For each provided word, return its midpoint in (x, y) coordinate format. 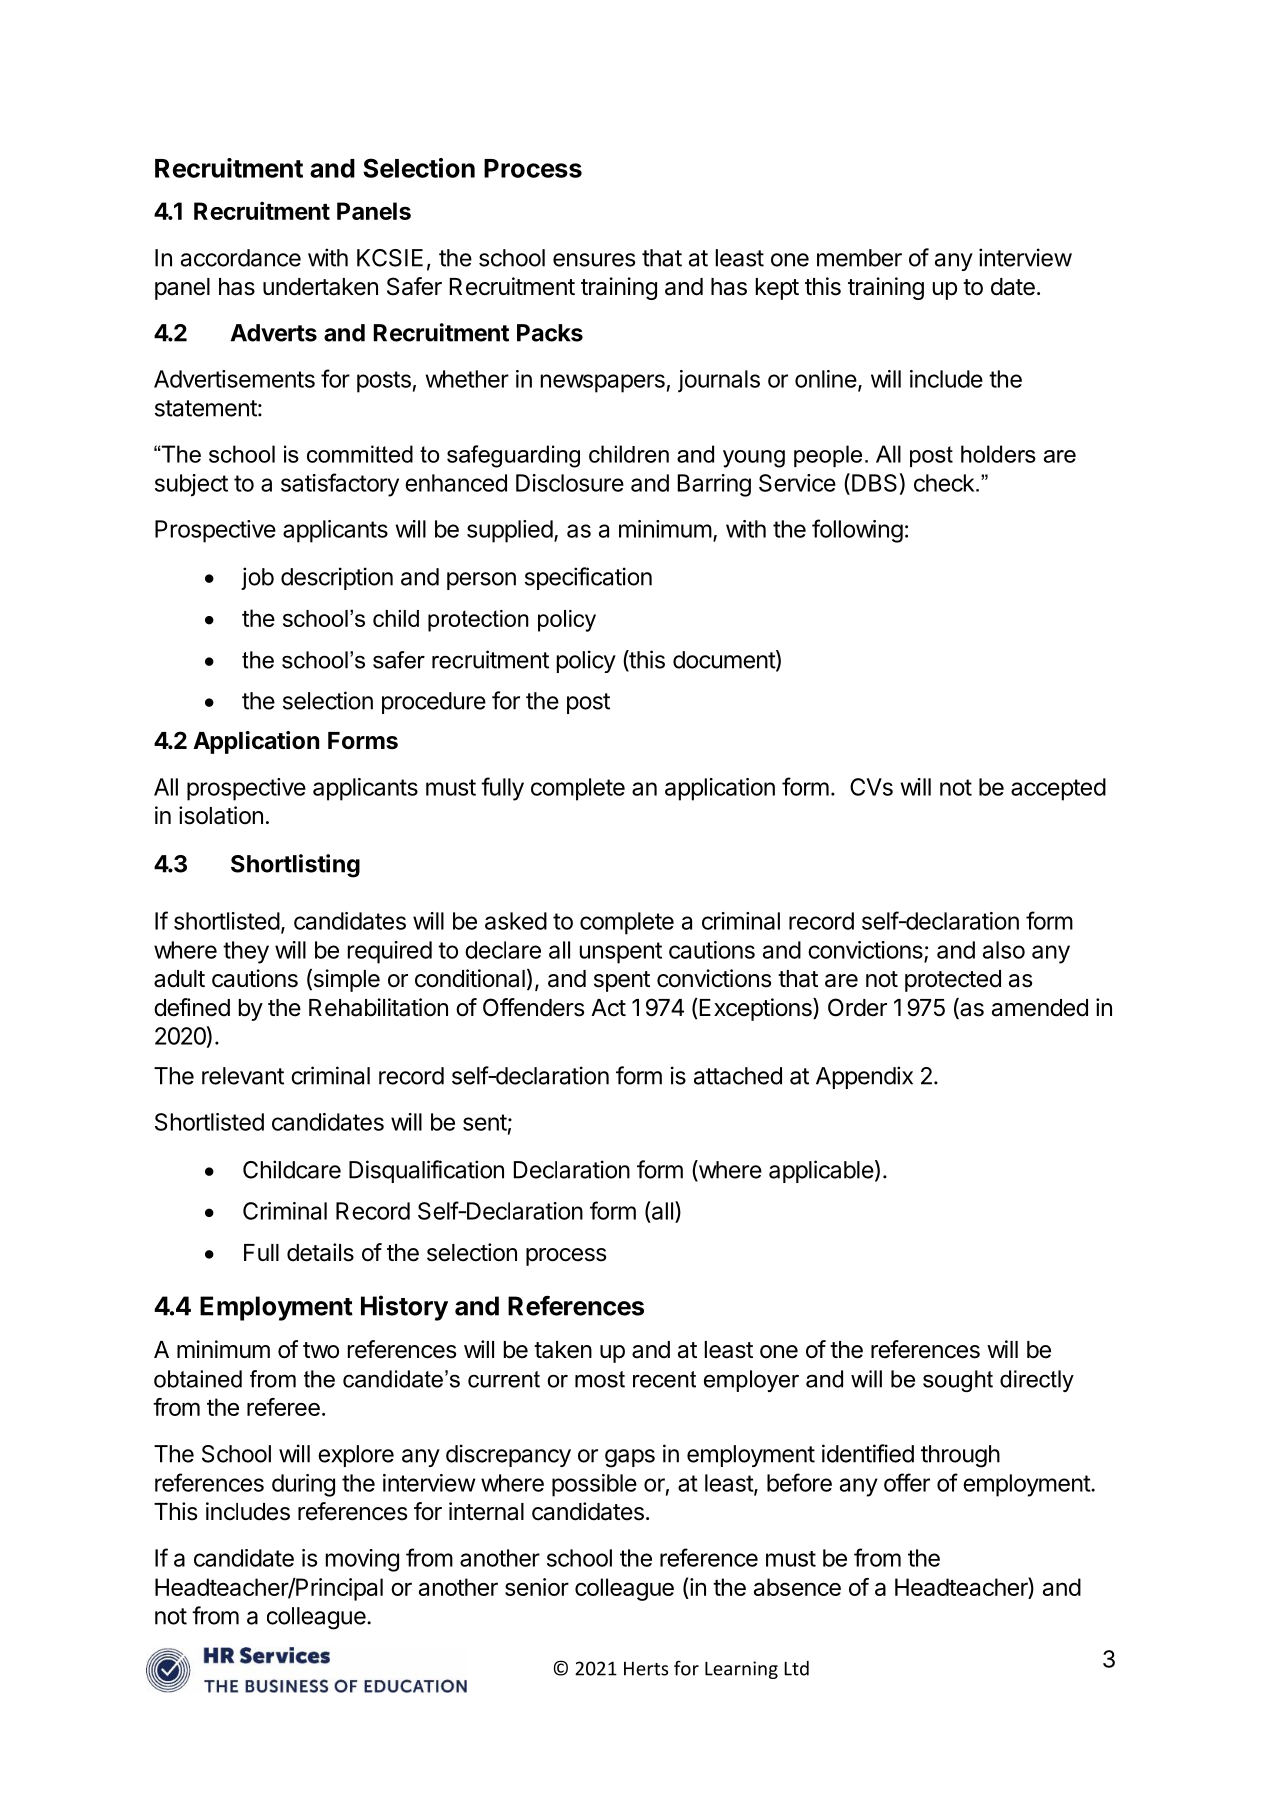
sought (958, 1381)
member (859, 258)
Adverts (274, 333)
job (257, 578)
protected (953, 981)
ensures (594, 260)
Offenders (533, 1007)
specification (588, 578)
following (857, 531)
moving (362, 1560)
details (320, 1252)
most (600, 1379)
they (246, 952)
